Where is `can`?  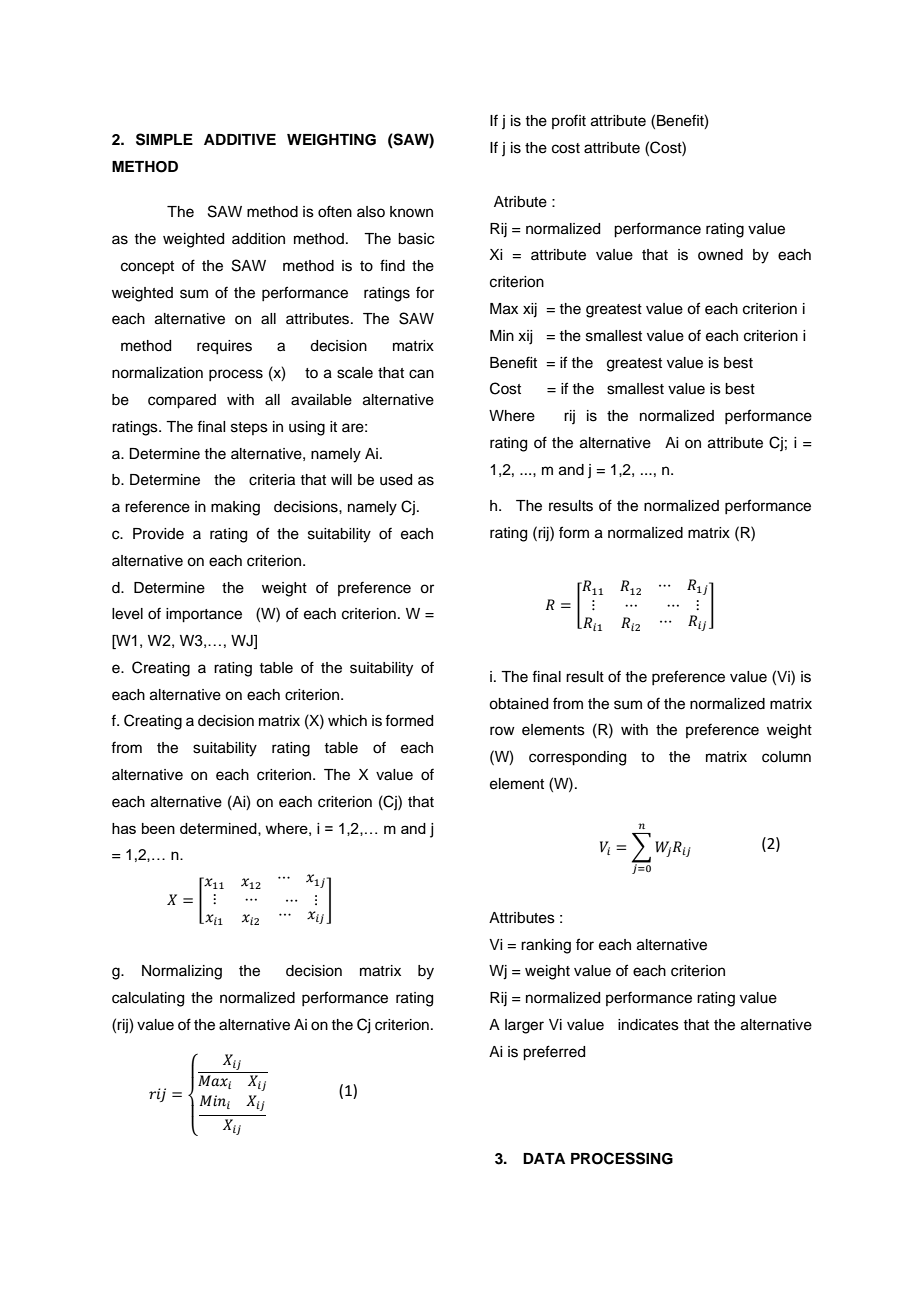 can is located at coordinates (421, 374).
